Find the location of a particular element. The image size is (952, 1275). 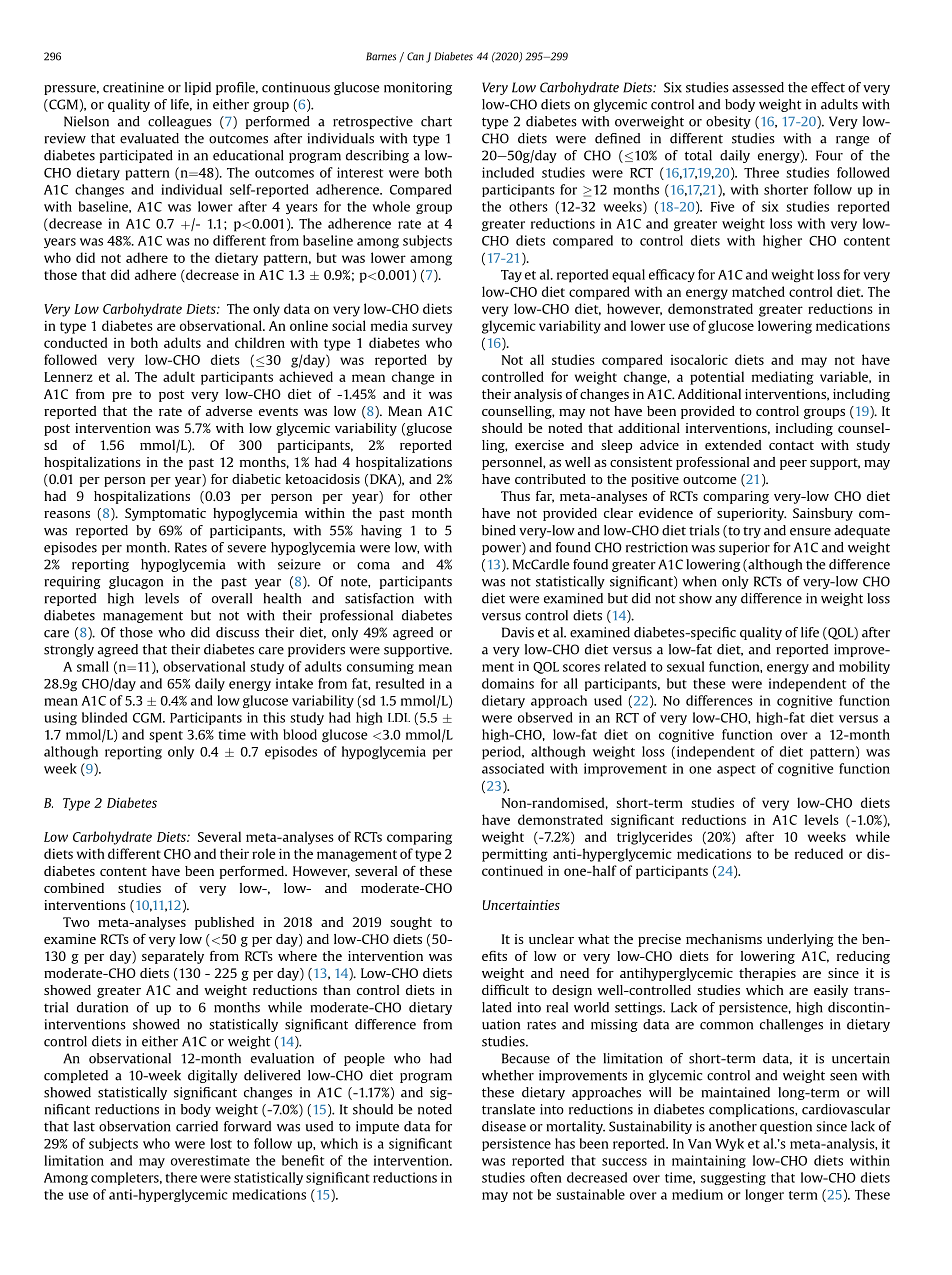

monitoring is located at coordinates (418, 88).
